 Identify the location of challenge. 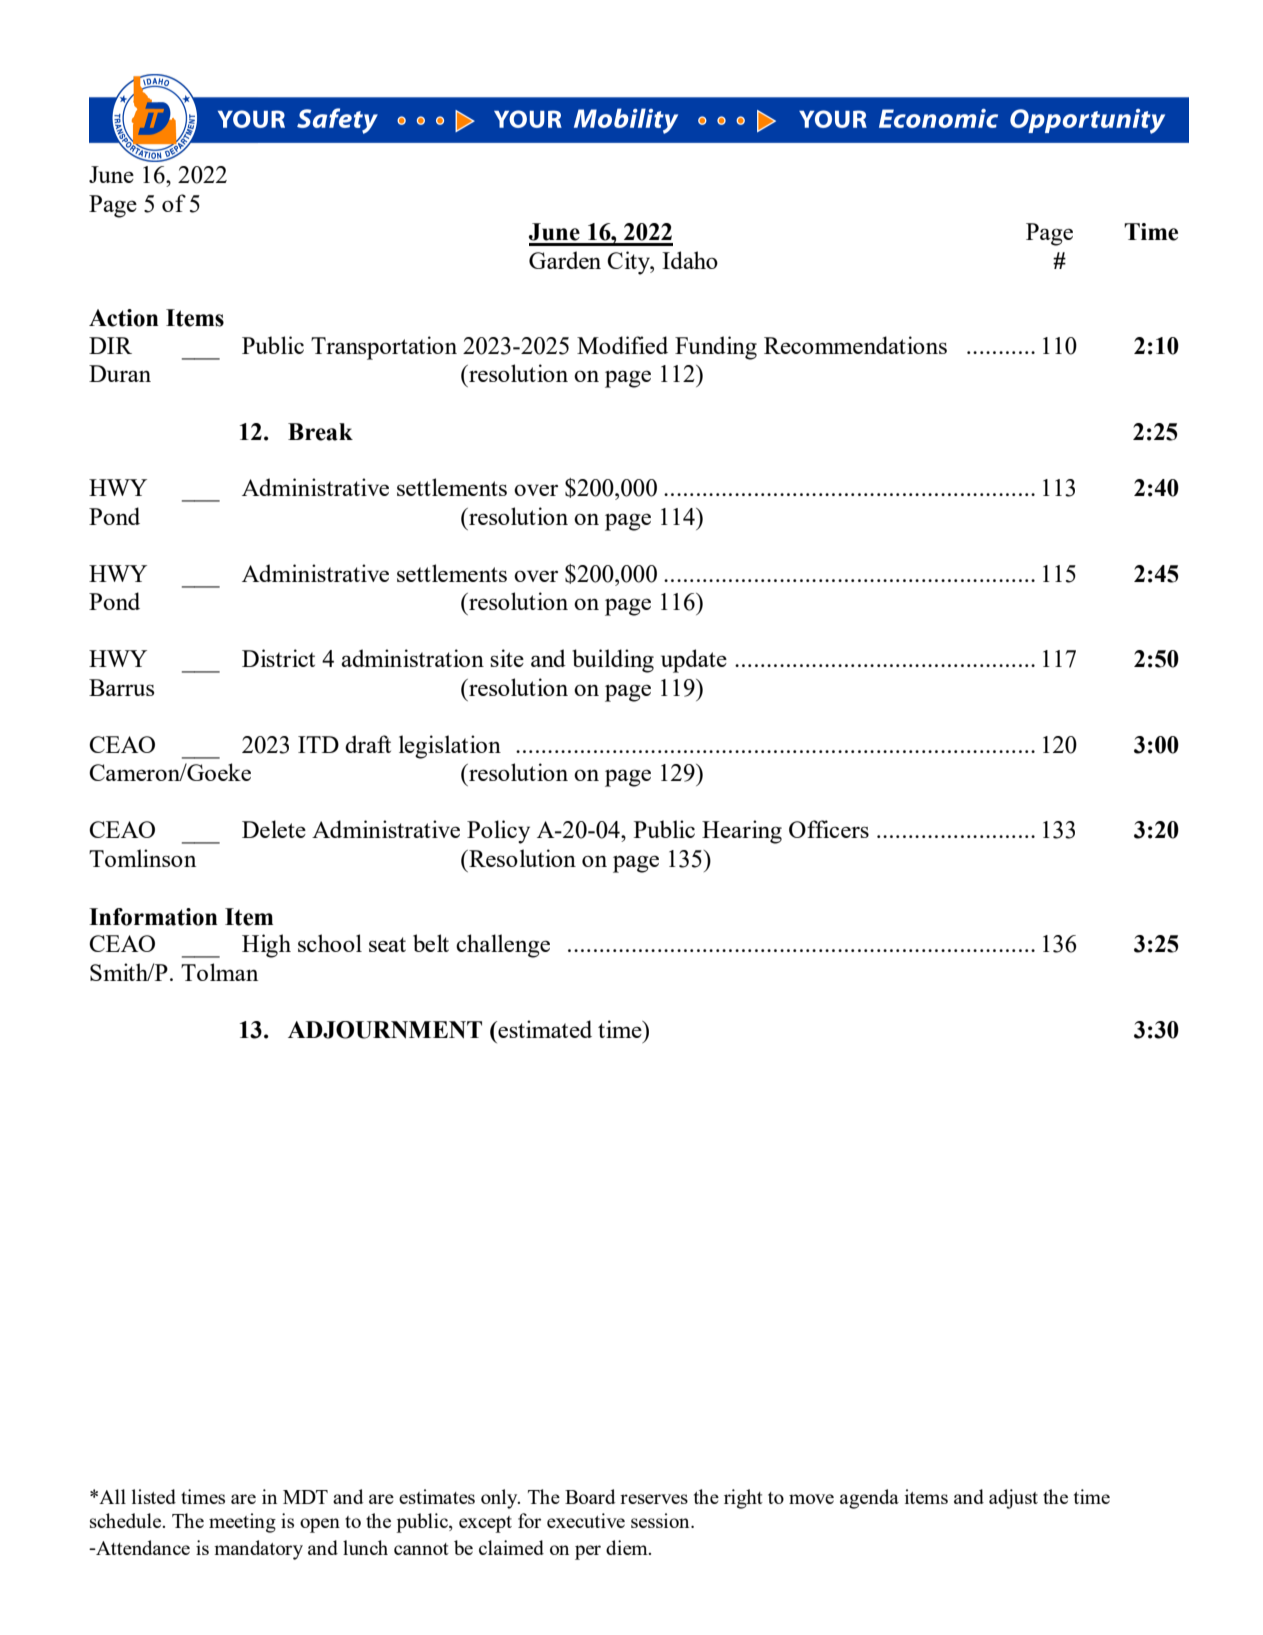
(503, 946).
